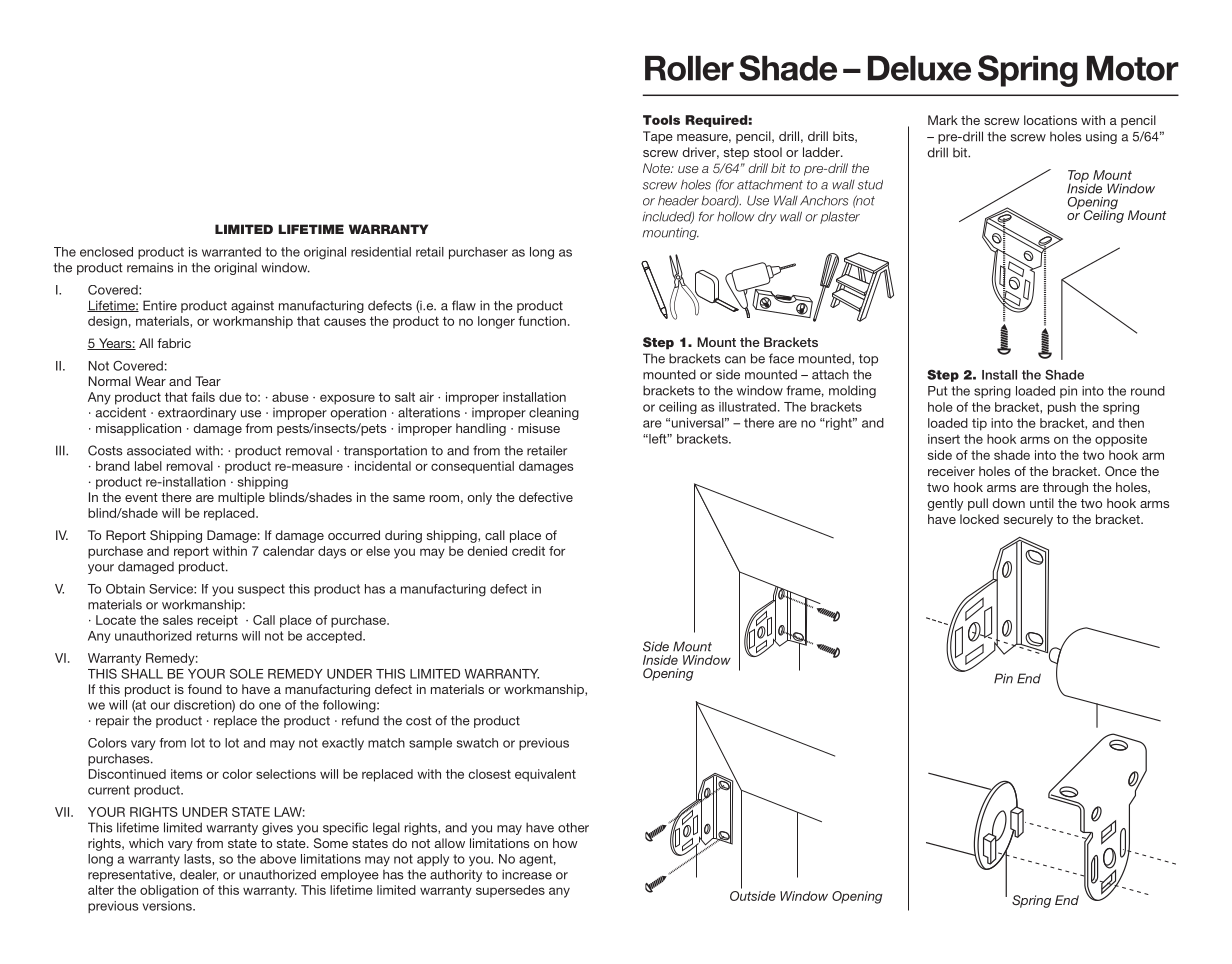 This screenshot has width=1232, height=964. Describe the element at coordinates (1050, 120) in the screenshot. I see `locations` at that location.
